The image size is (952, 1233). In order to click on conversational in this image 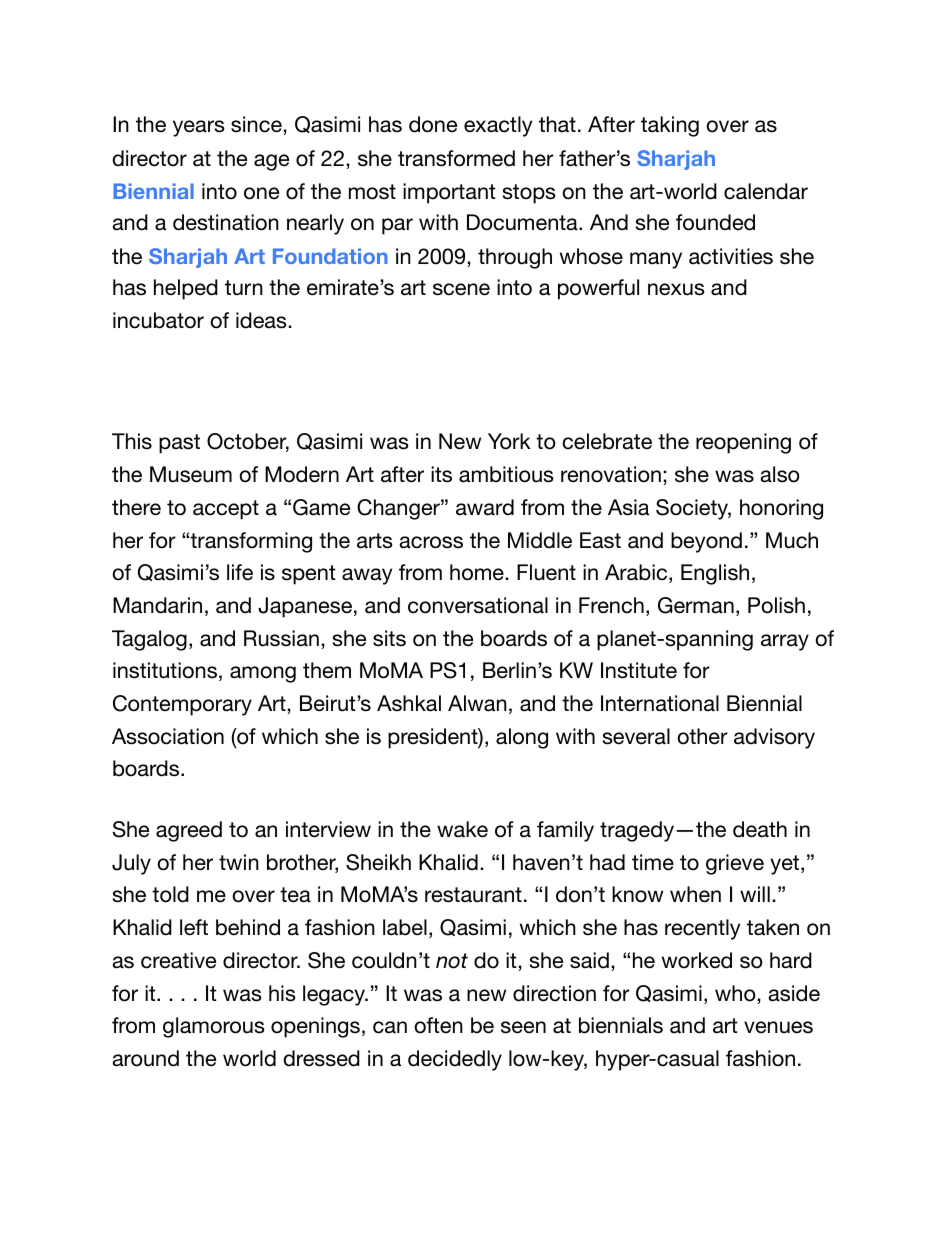, I will do `click(478, 605)`.
